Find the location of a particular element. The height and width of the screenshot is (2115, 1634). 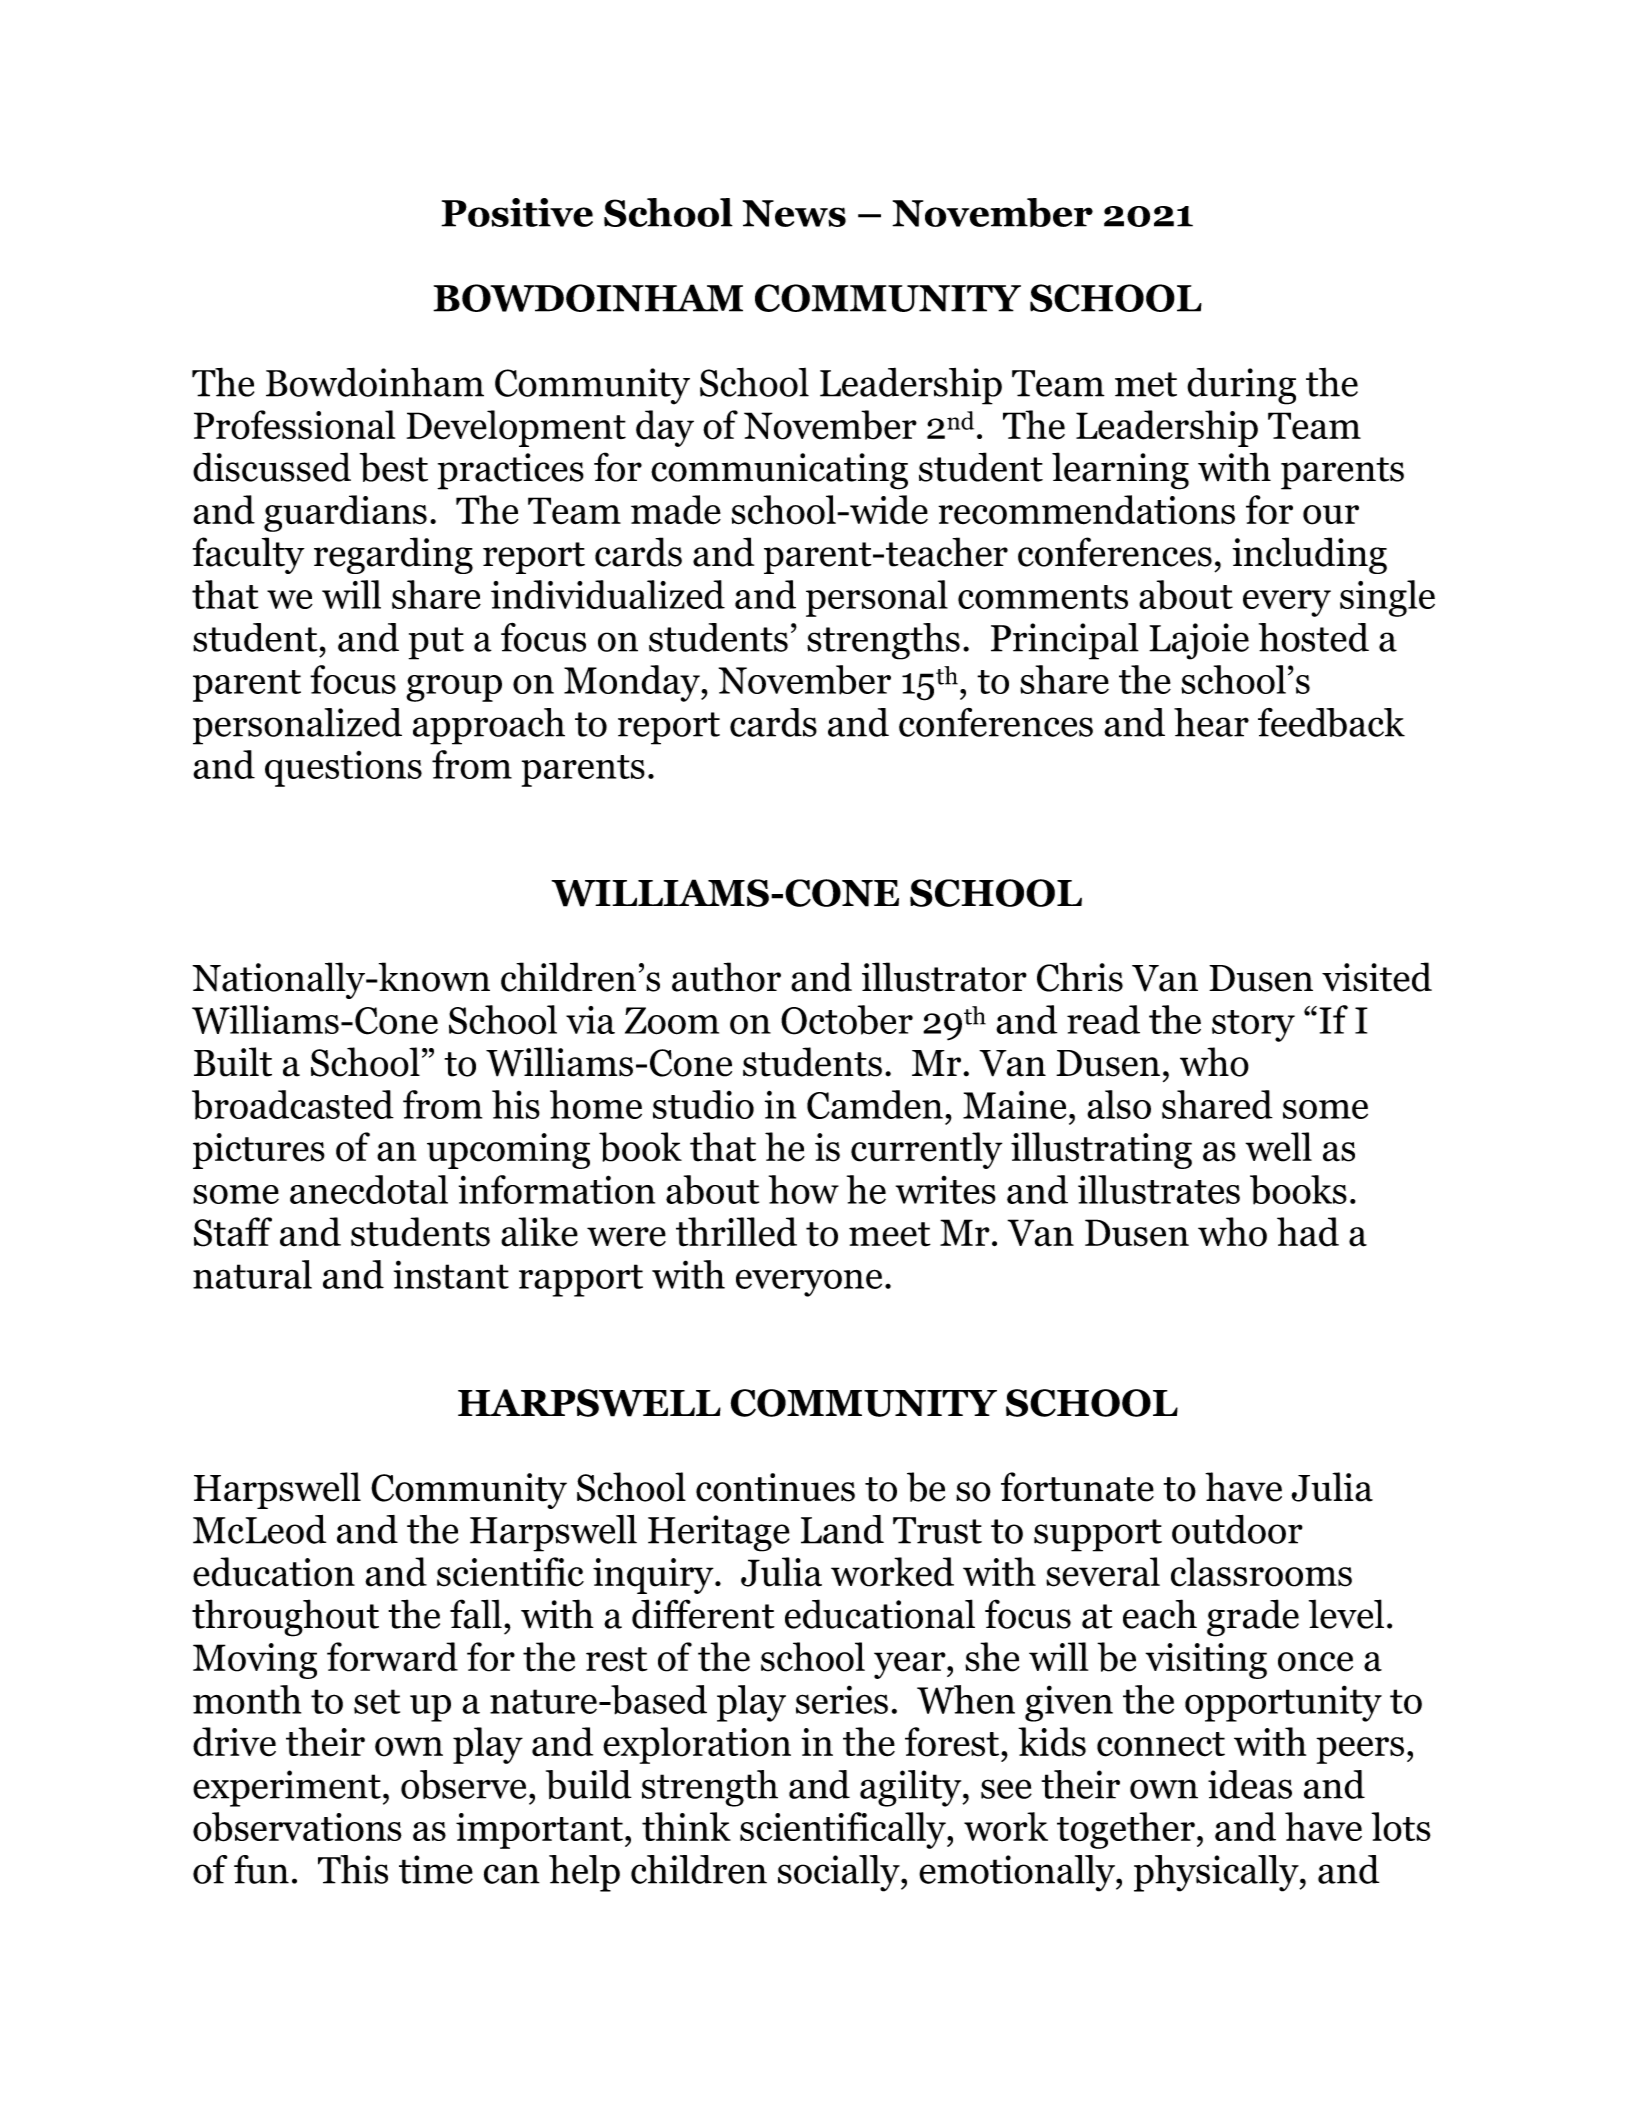

story is located at coordinates (1253, 1026).
